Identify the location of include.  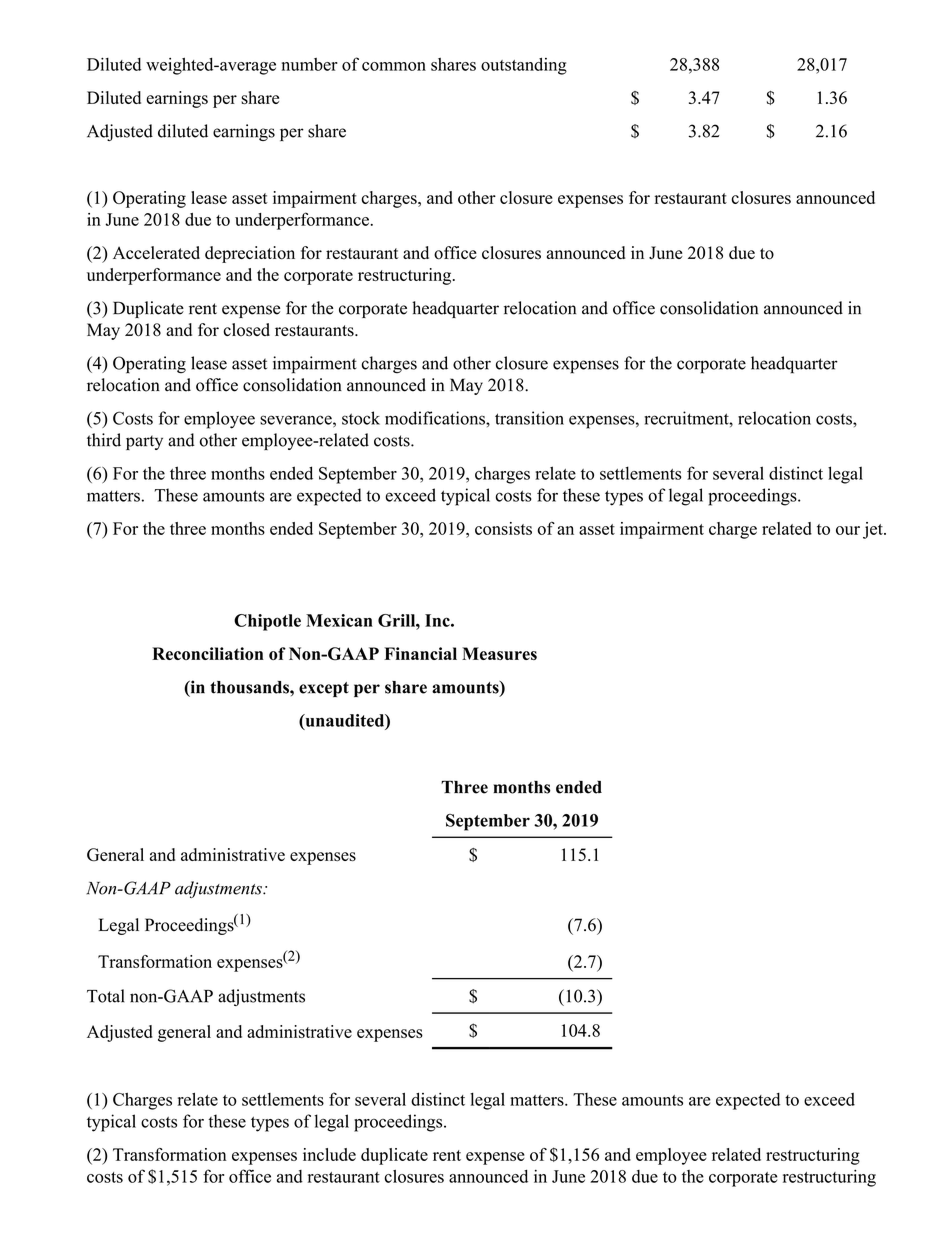
(329, 1154).
